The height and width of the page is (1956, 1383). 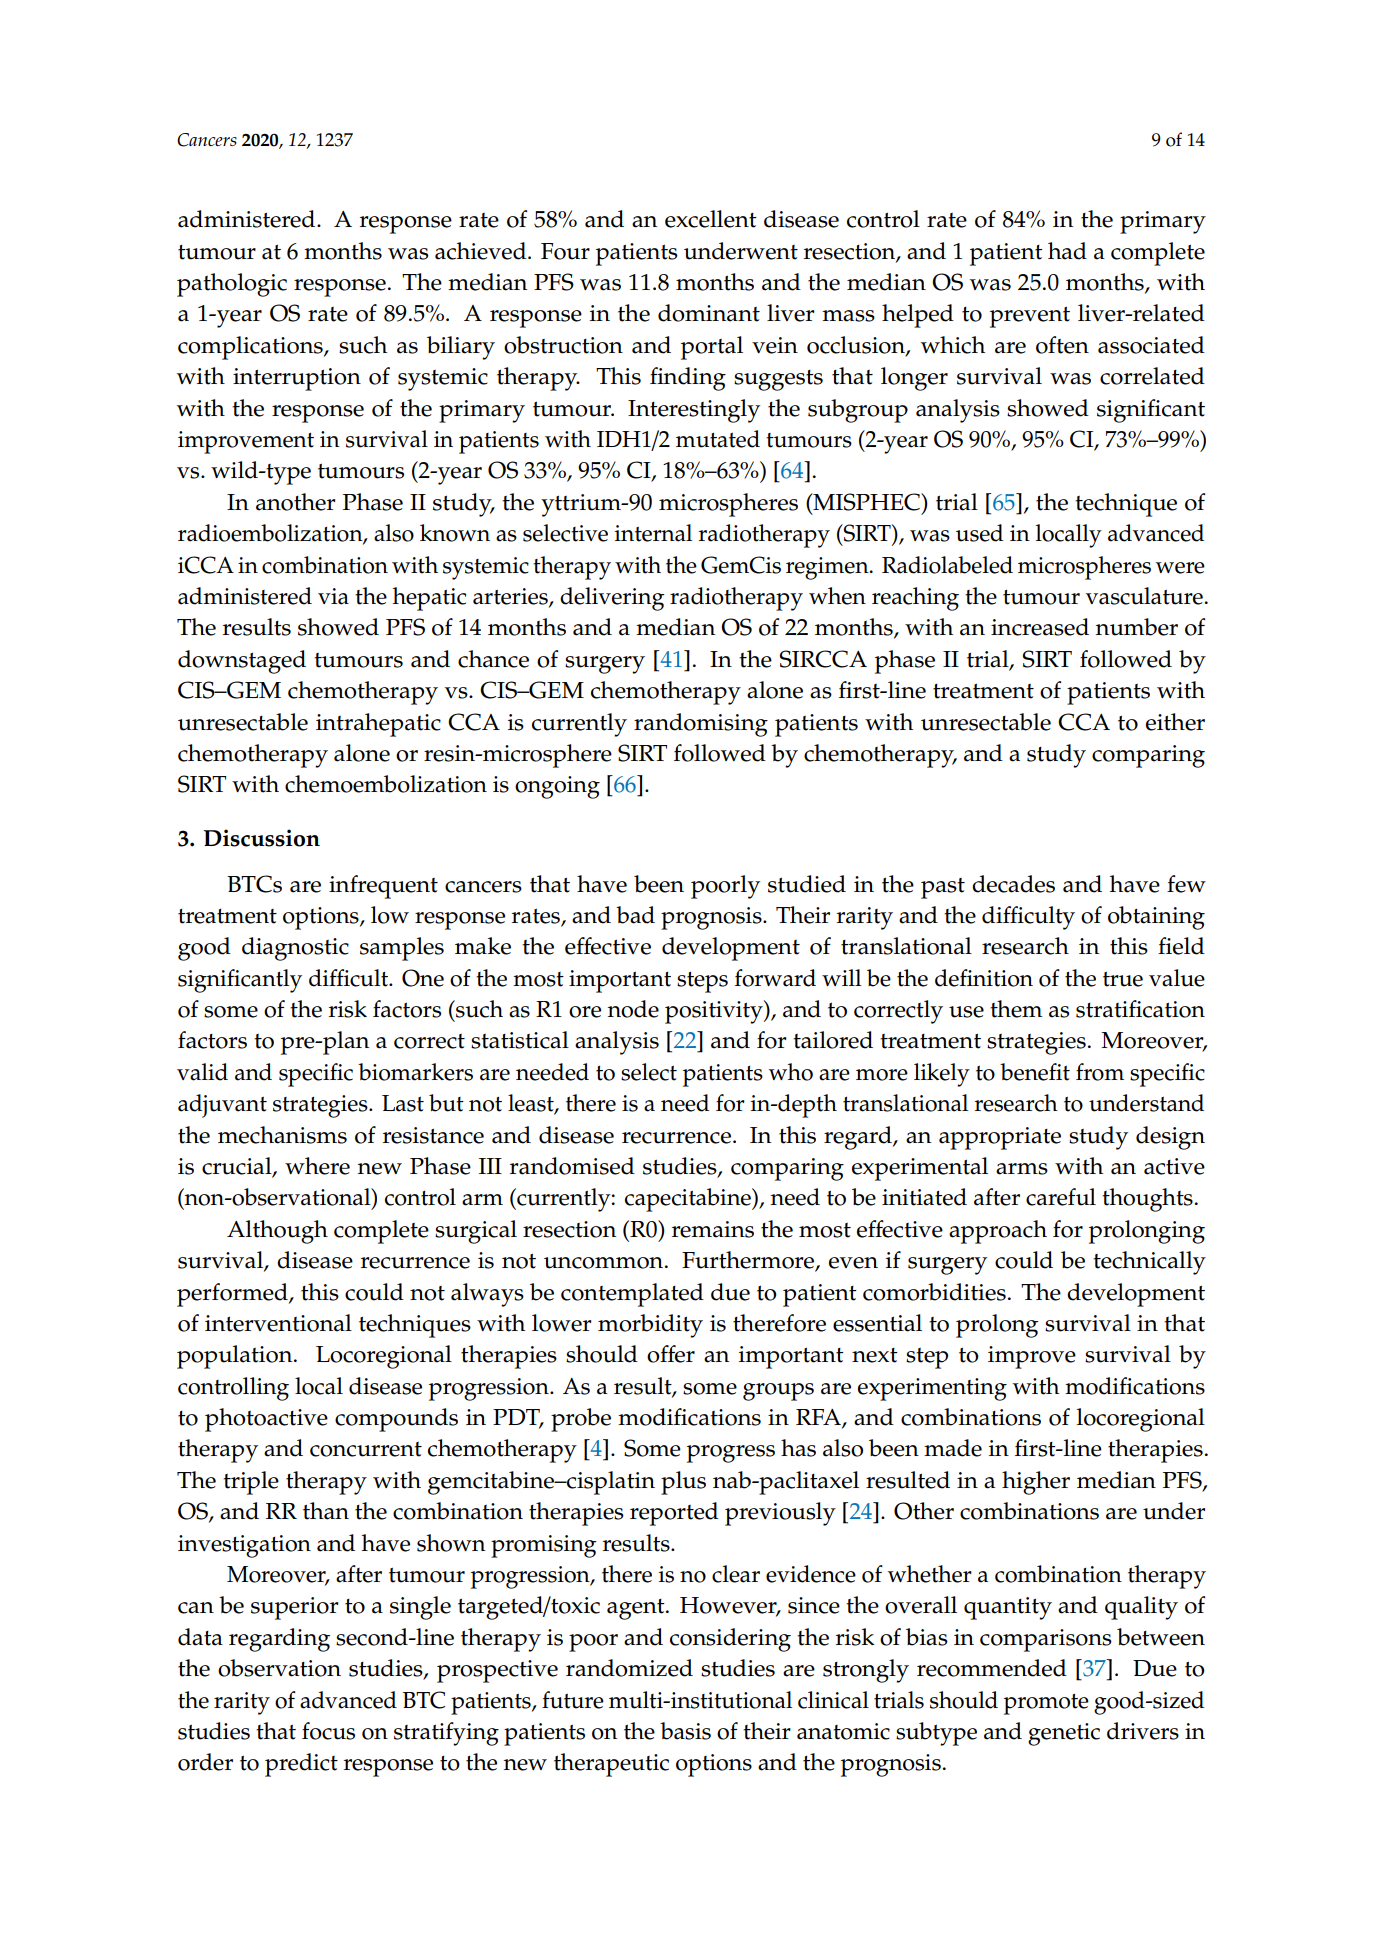 I want to click on genetic, so click(x=1064, y=1734).
